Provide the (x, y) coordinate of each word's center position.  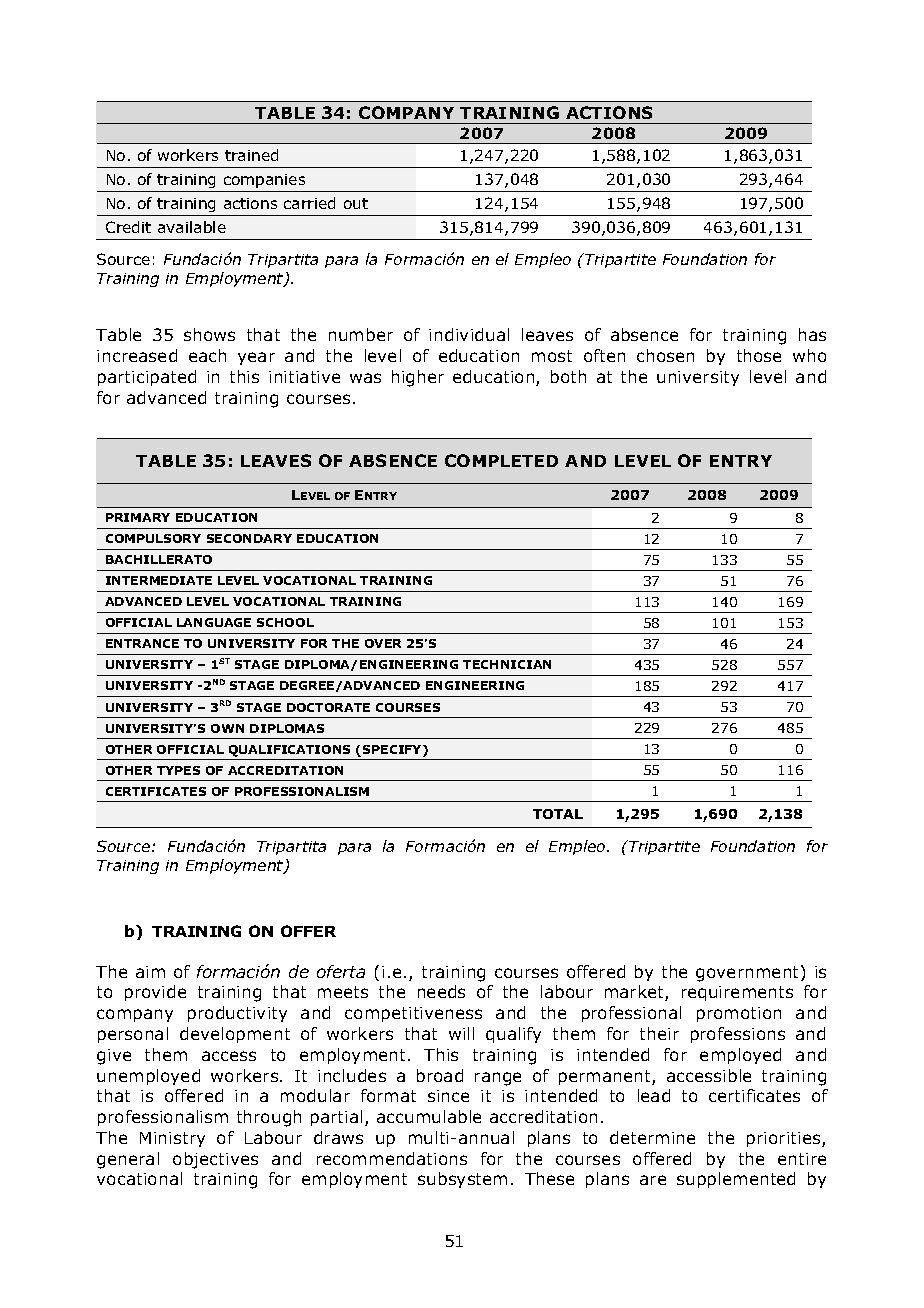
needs (441, 991)
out (356, 203)
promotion (739, 1014)
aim (150, 972)
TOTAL (558, 814)
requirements (737, 993)
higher (418, 378)
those (759, 355)
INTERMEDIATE (159, 580)
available (192, 227)
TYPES (178, 770)
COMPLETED (501, 460)
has (812, 334)
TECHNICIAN (507, 664)
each (207, 355)
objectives (215, 1160)
